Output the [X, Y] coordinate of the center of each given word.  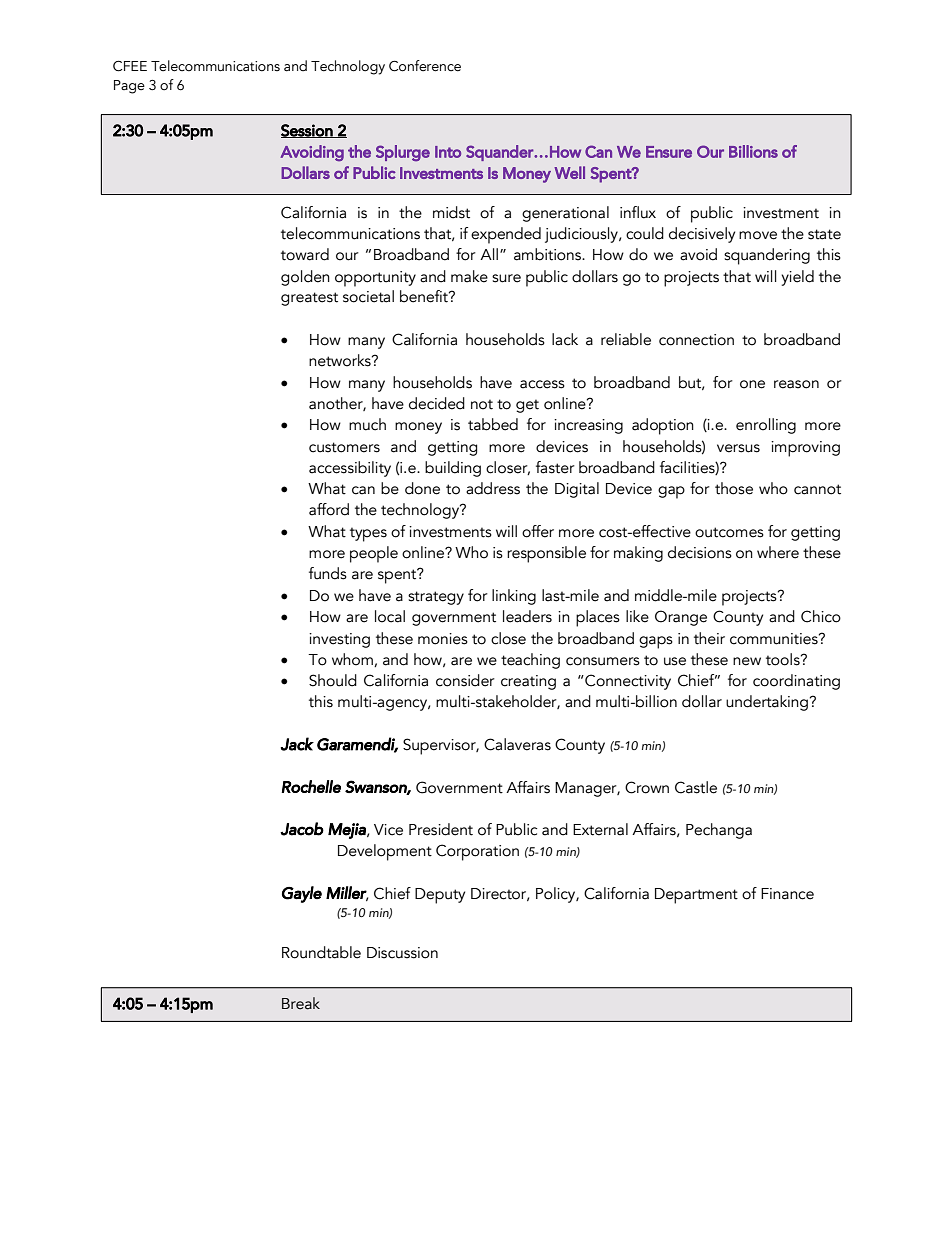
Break [301, 1003]
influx [638, 212]
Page [129, 87]
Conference [425, 66]
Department [696, 896]
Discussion [402, 953]
